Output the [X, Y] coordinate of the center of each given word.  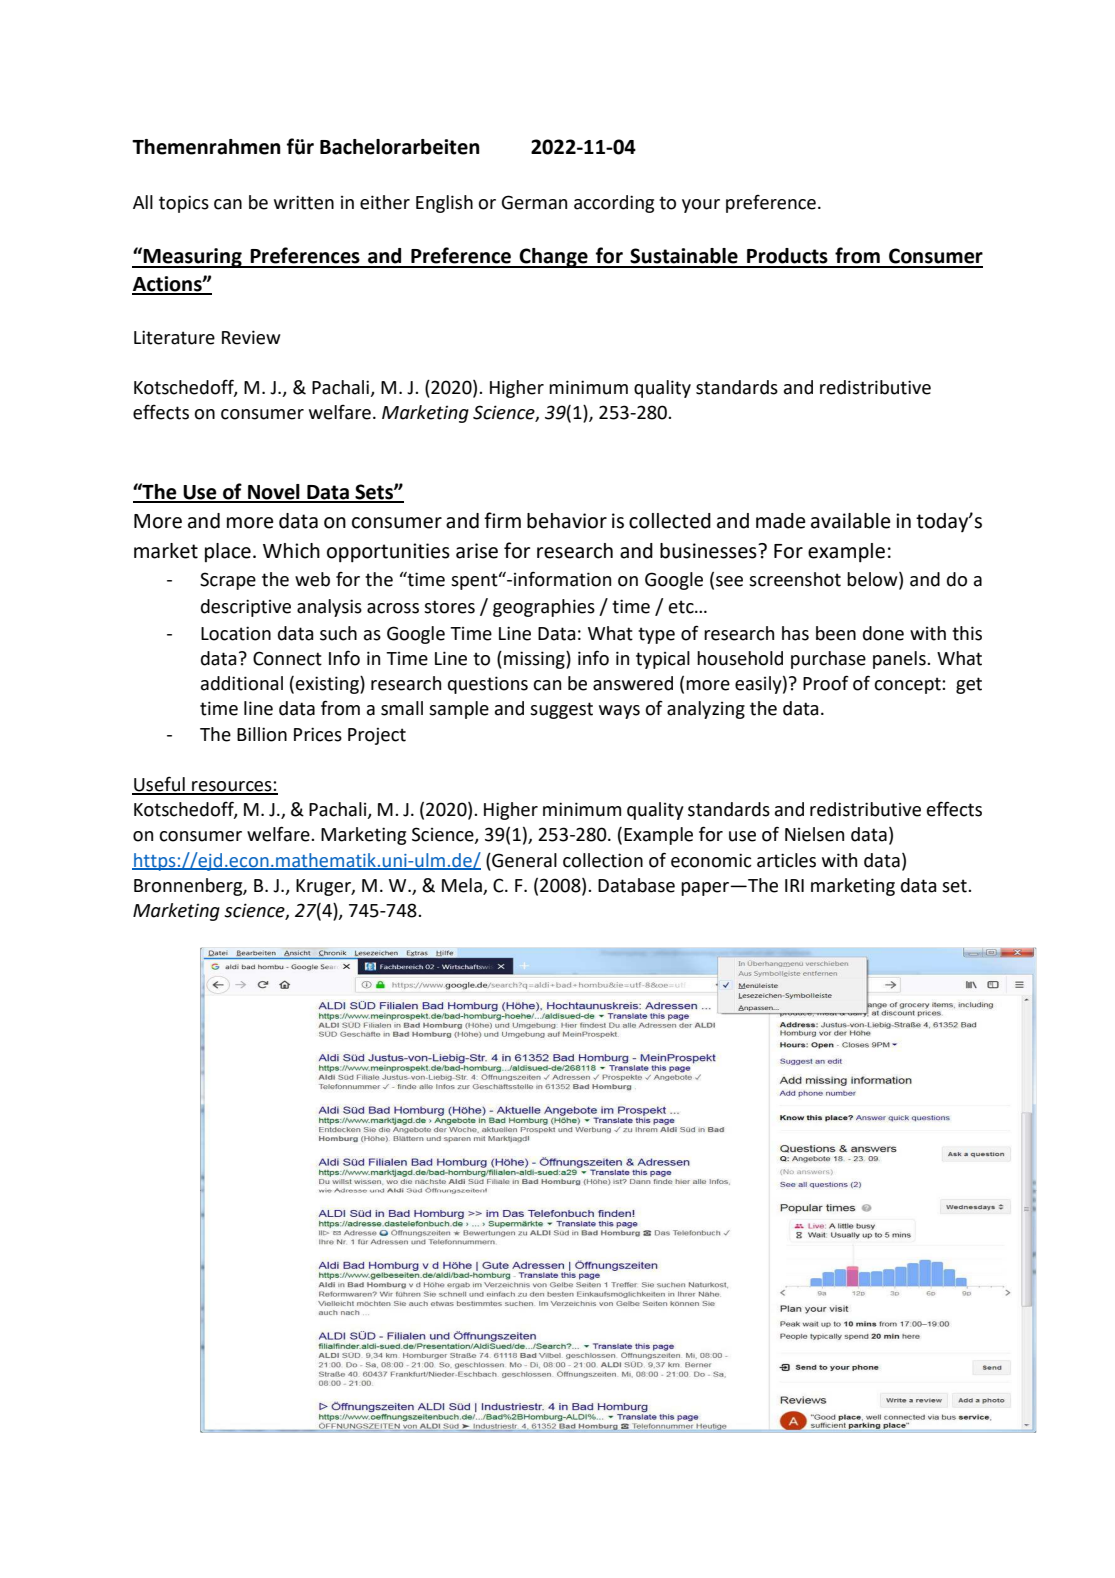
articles [786, 860]
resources [232, 787]
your [701, 206]
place [228, 552]
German [534, 202]
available [851, 521]
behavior [567, 521]
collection [603, 860]
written [304, 202]
